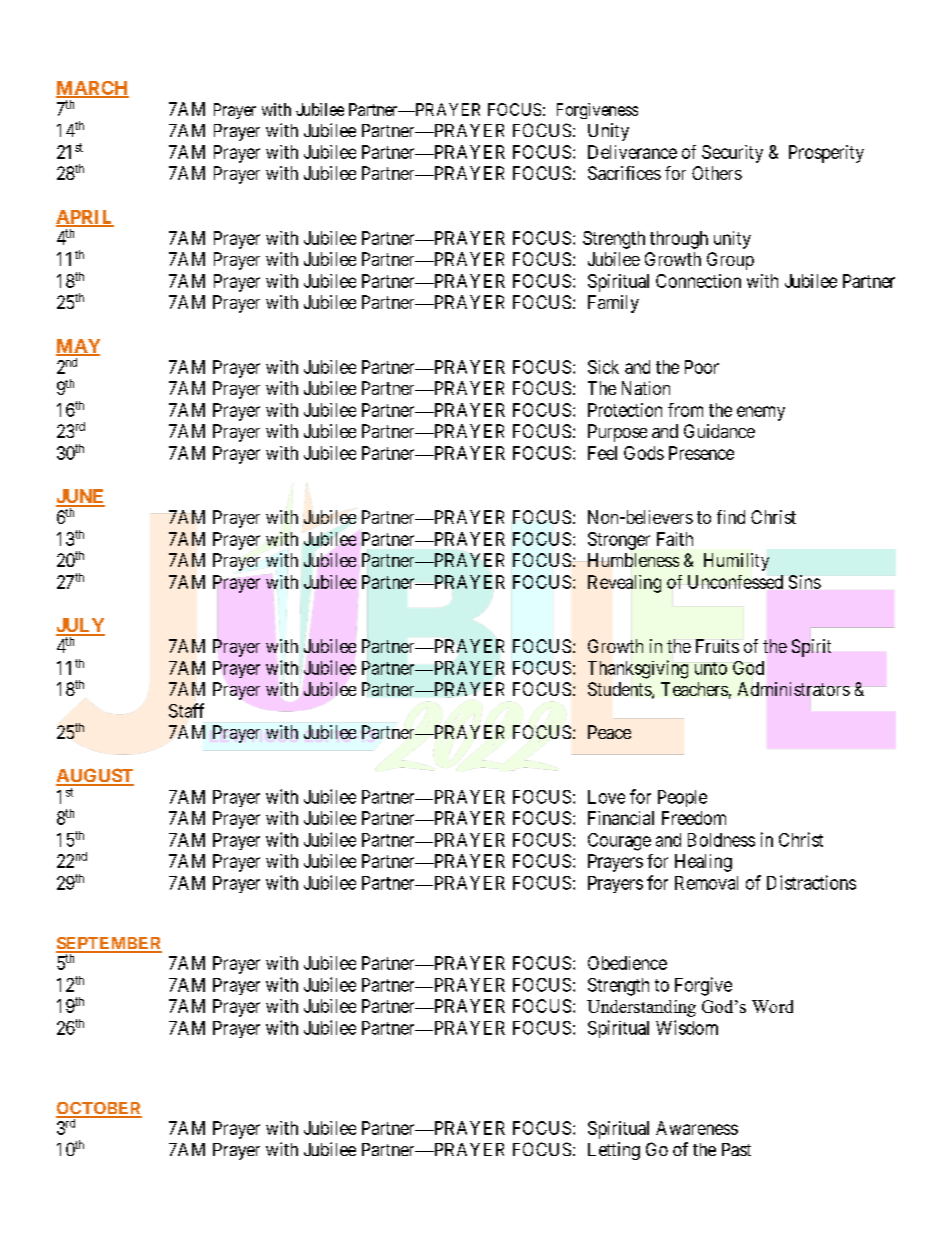  Describe the element at coordinates (706, 883) in the image. I see `Removal` at that location.
